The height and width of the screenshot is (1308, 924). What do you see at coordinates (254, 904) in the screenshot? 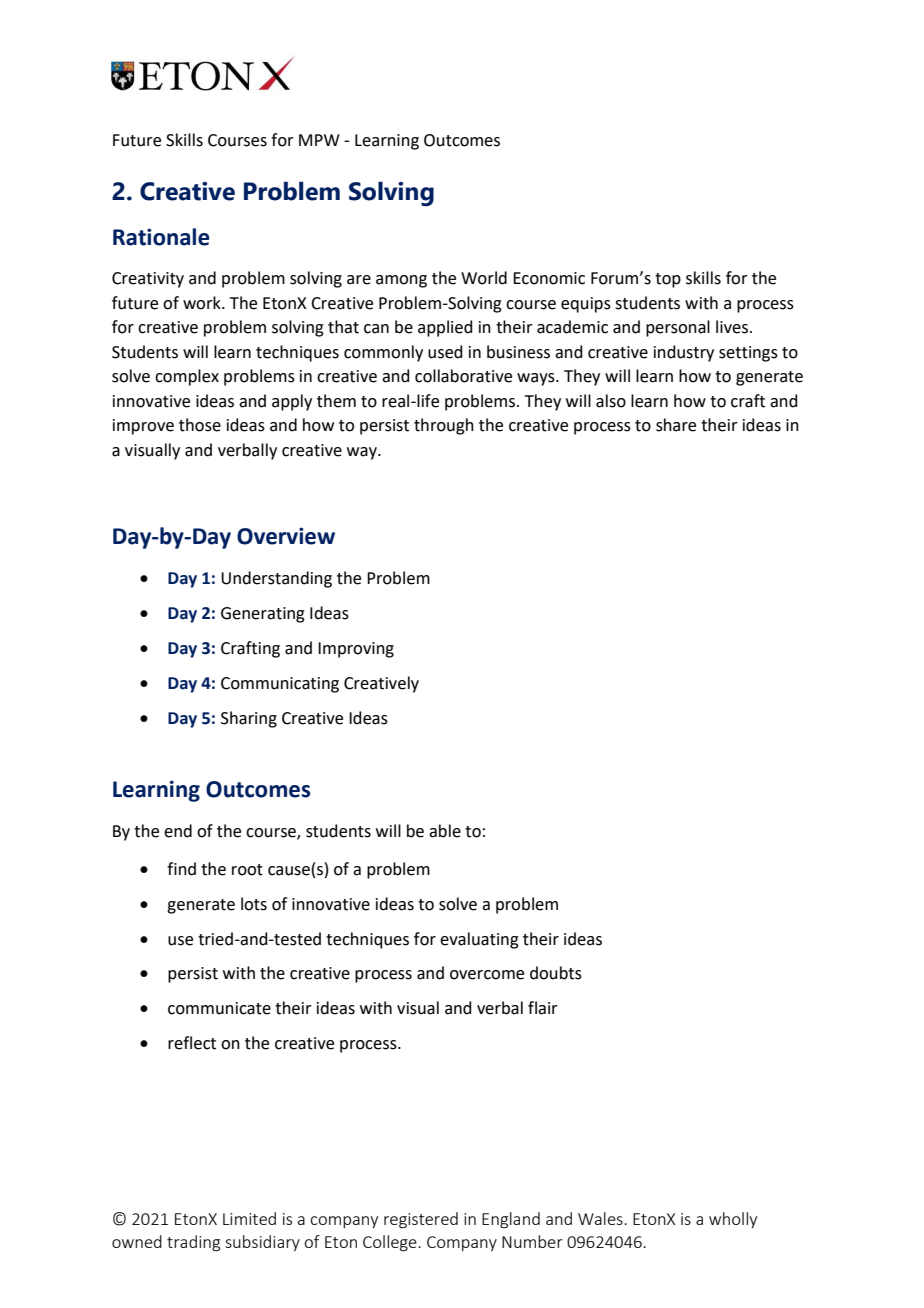
I see `lots` at bounding box center [254, 904].
